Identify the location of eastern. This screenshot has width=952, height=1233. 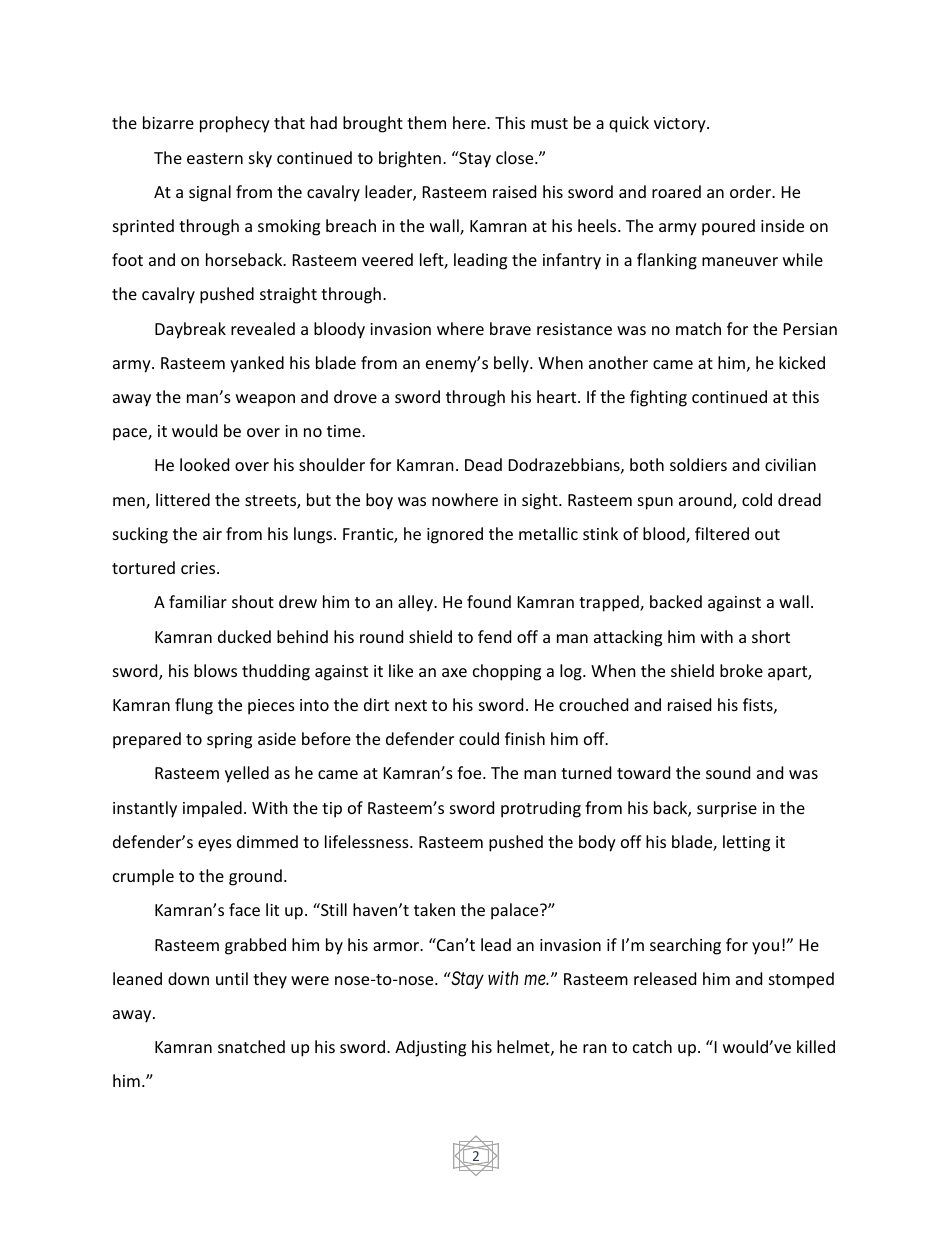
(215, 158).
